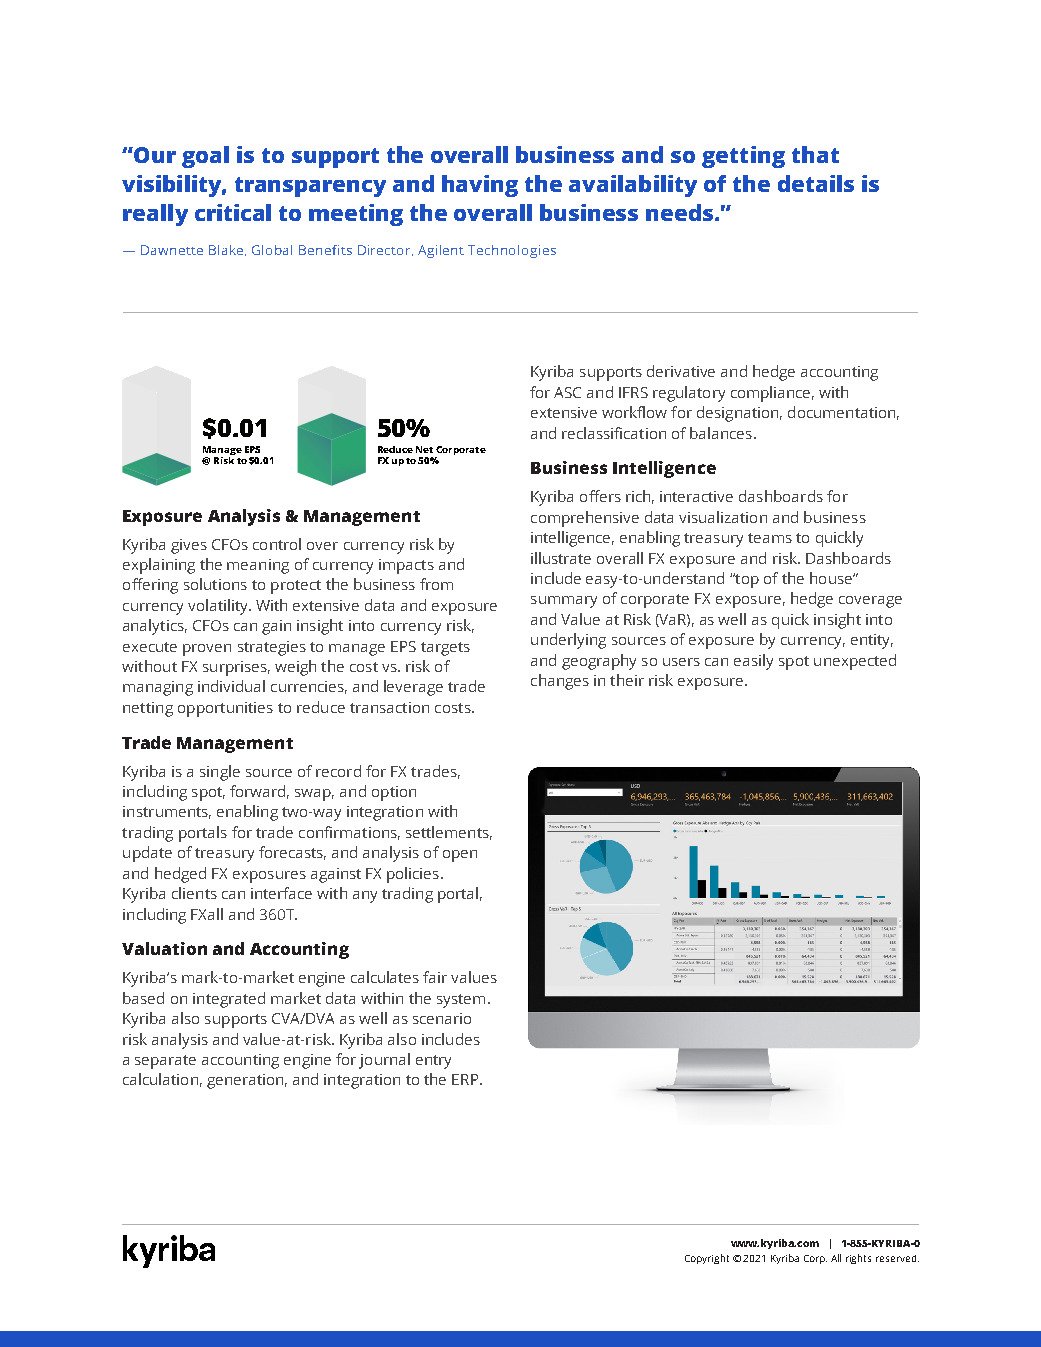  Describe the element at coordinates (855, 662) in the screenshot. I see `unexpected` at that location.
